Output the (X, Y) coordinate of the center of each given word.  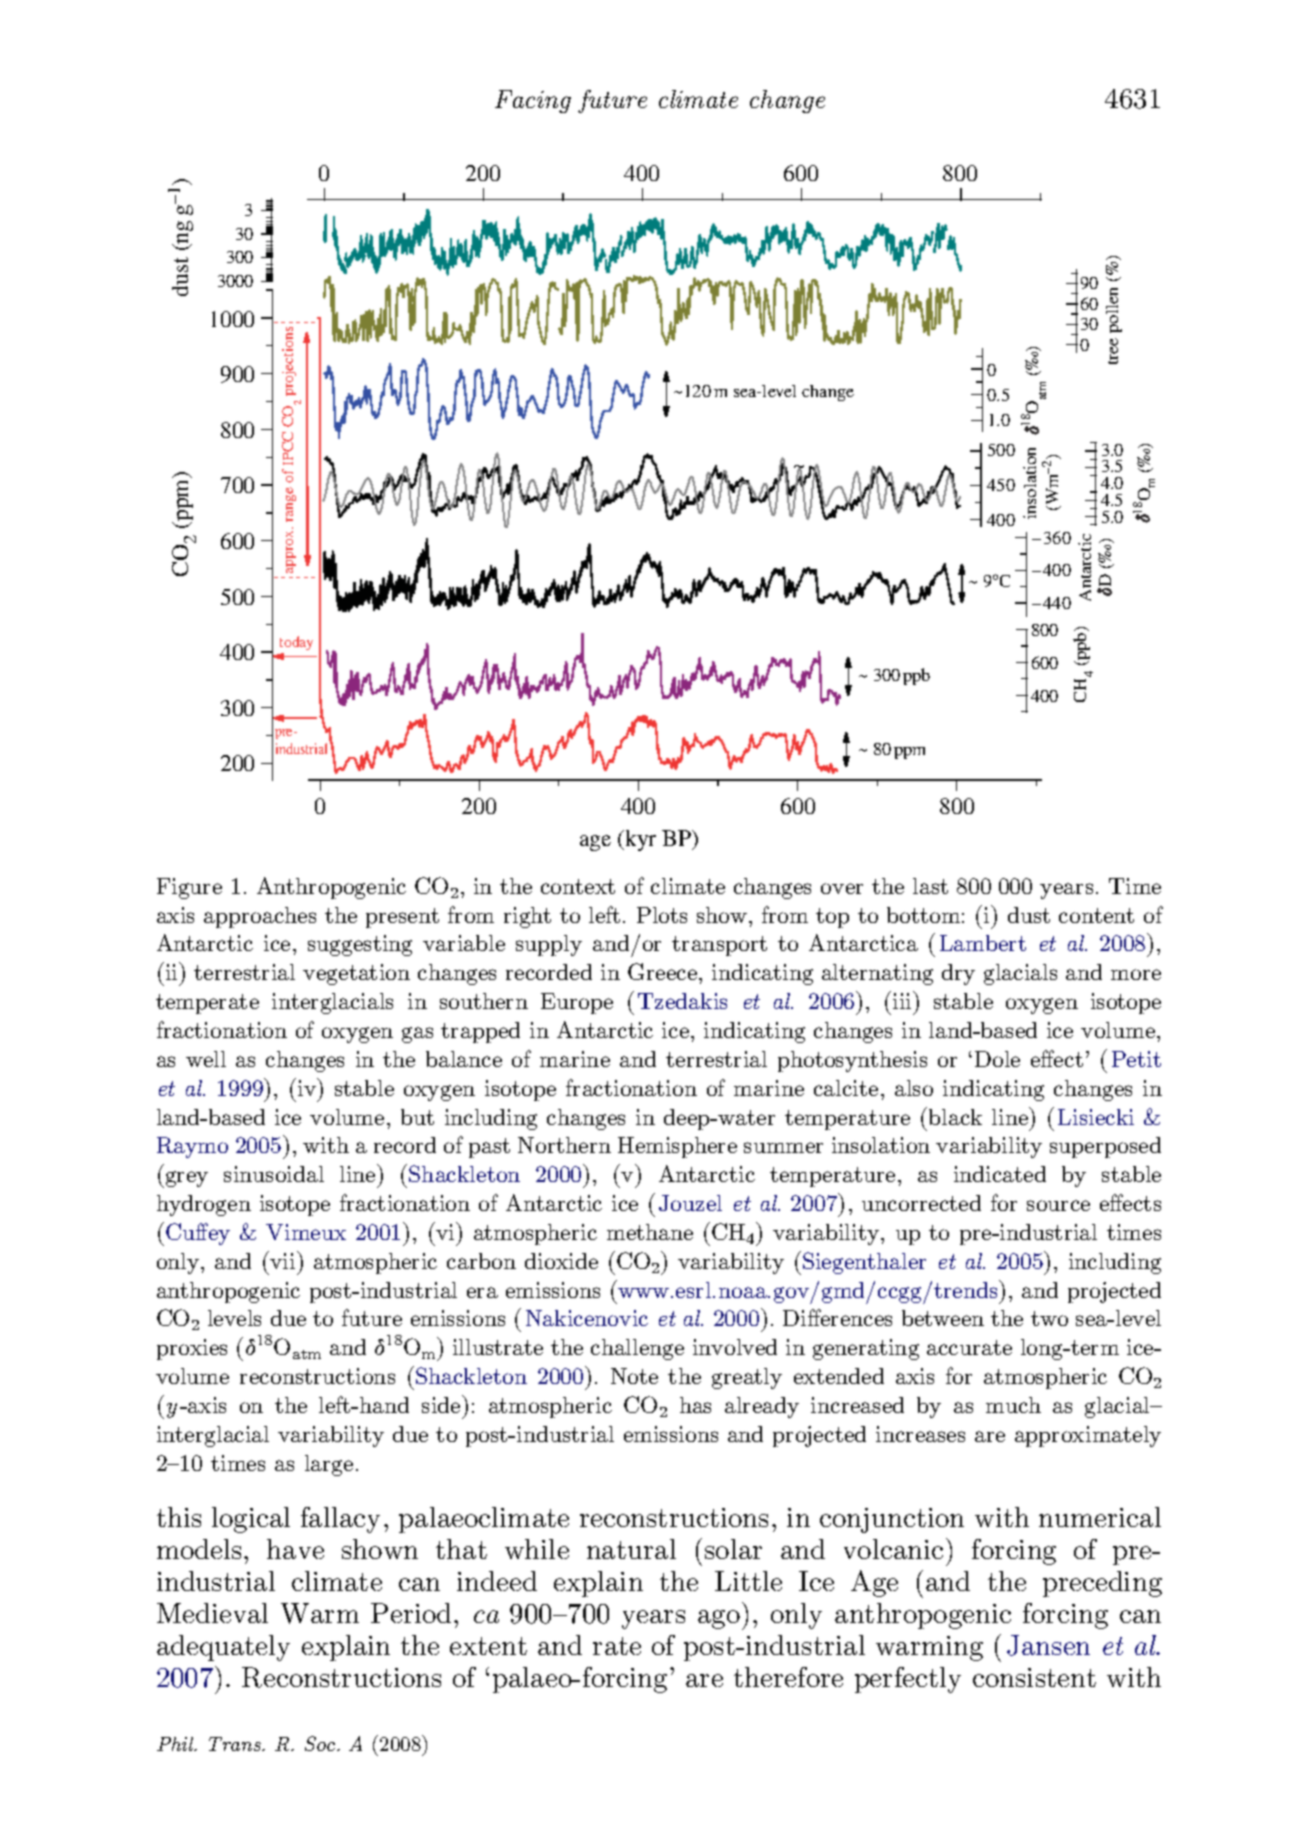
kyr (639, 840)
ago (719, 1619)
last (930, 886)
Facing (533, 101)
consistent (1034, 1677)
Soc (321, 1743)
